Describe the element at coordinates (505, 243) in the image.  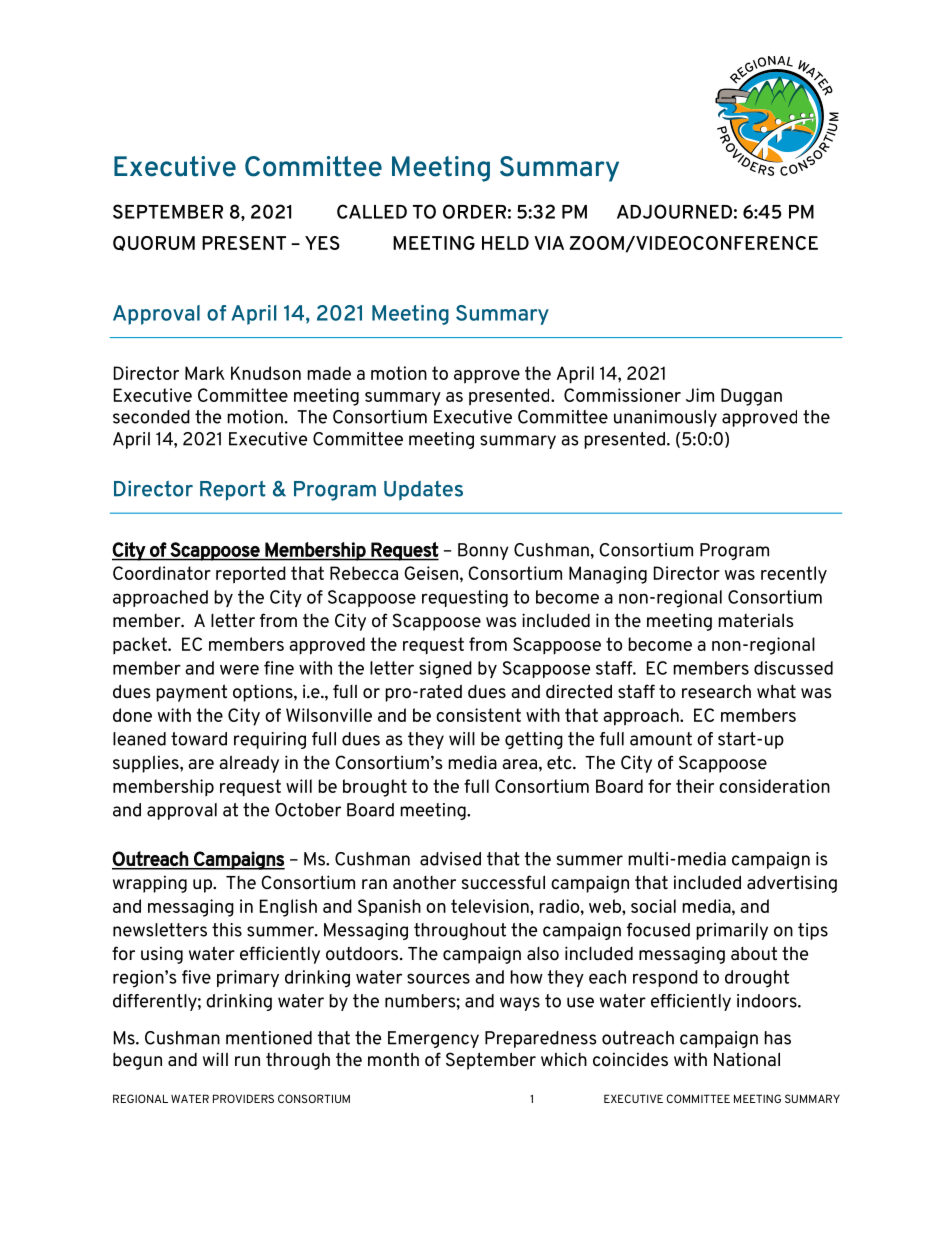
I see `HELD` at that location.
